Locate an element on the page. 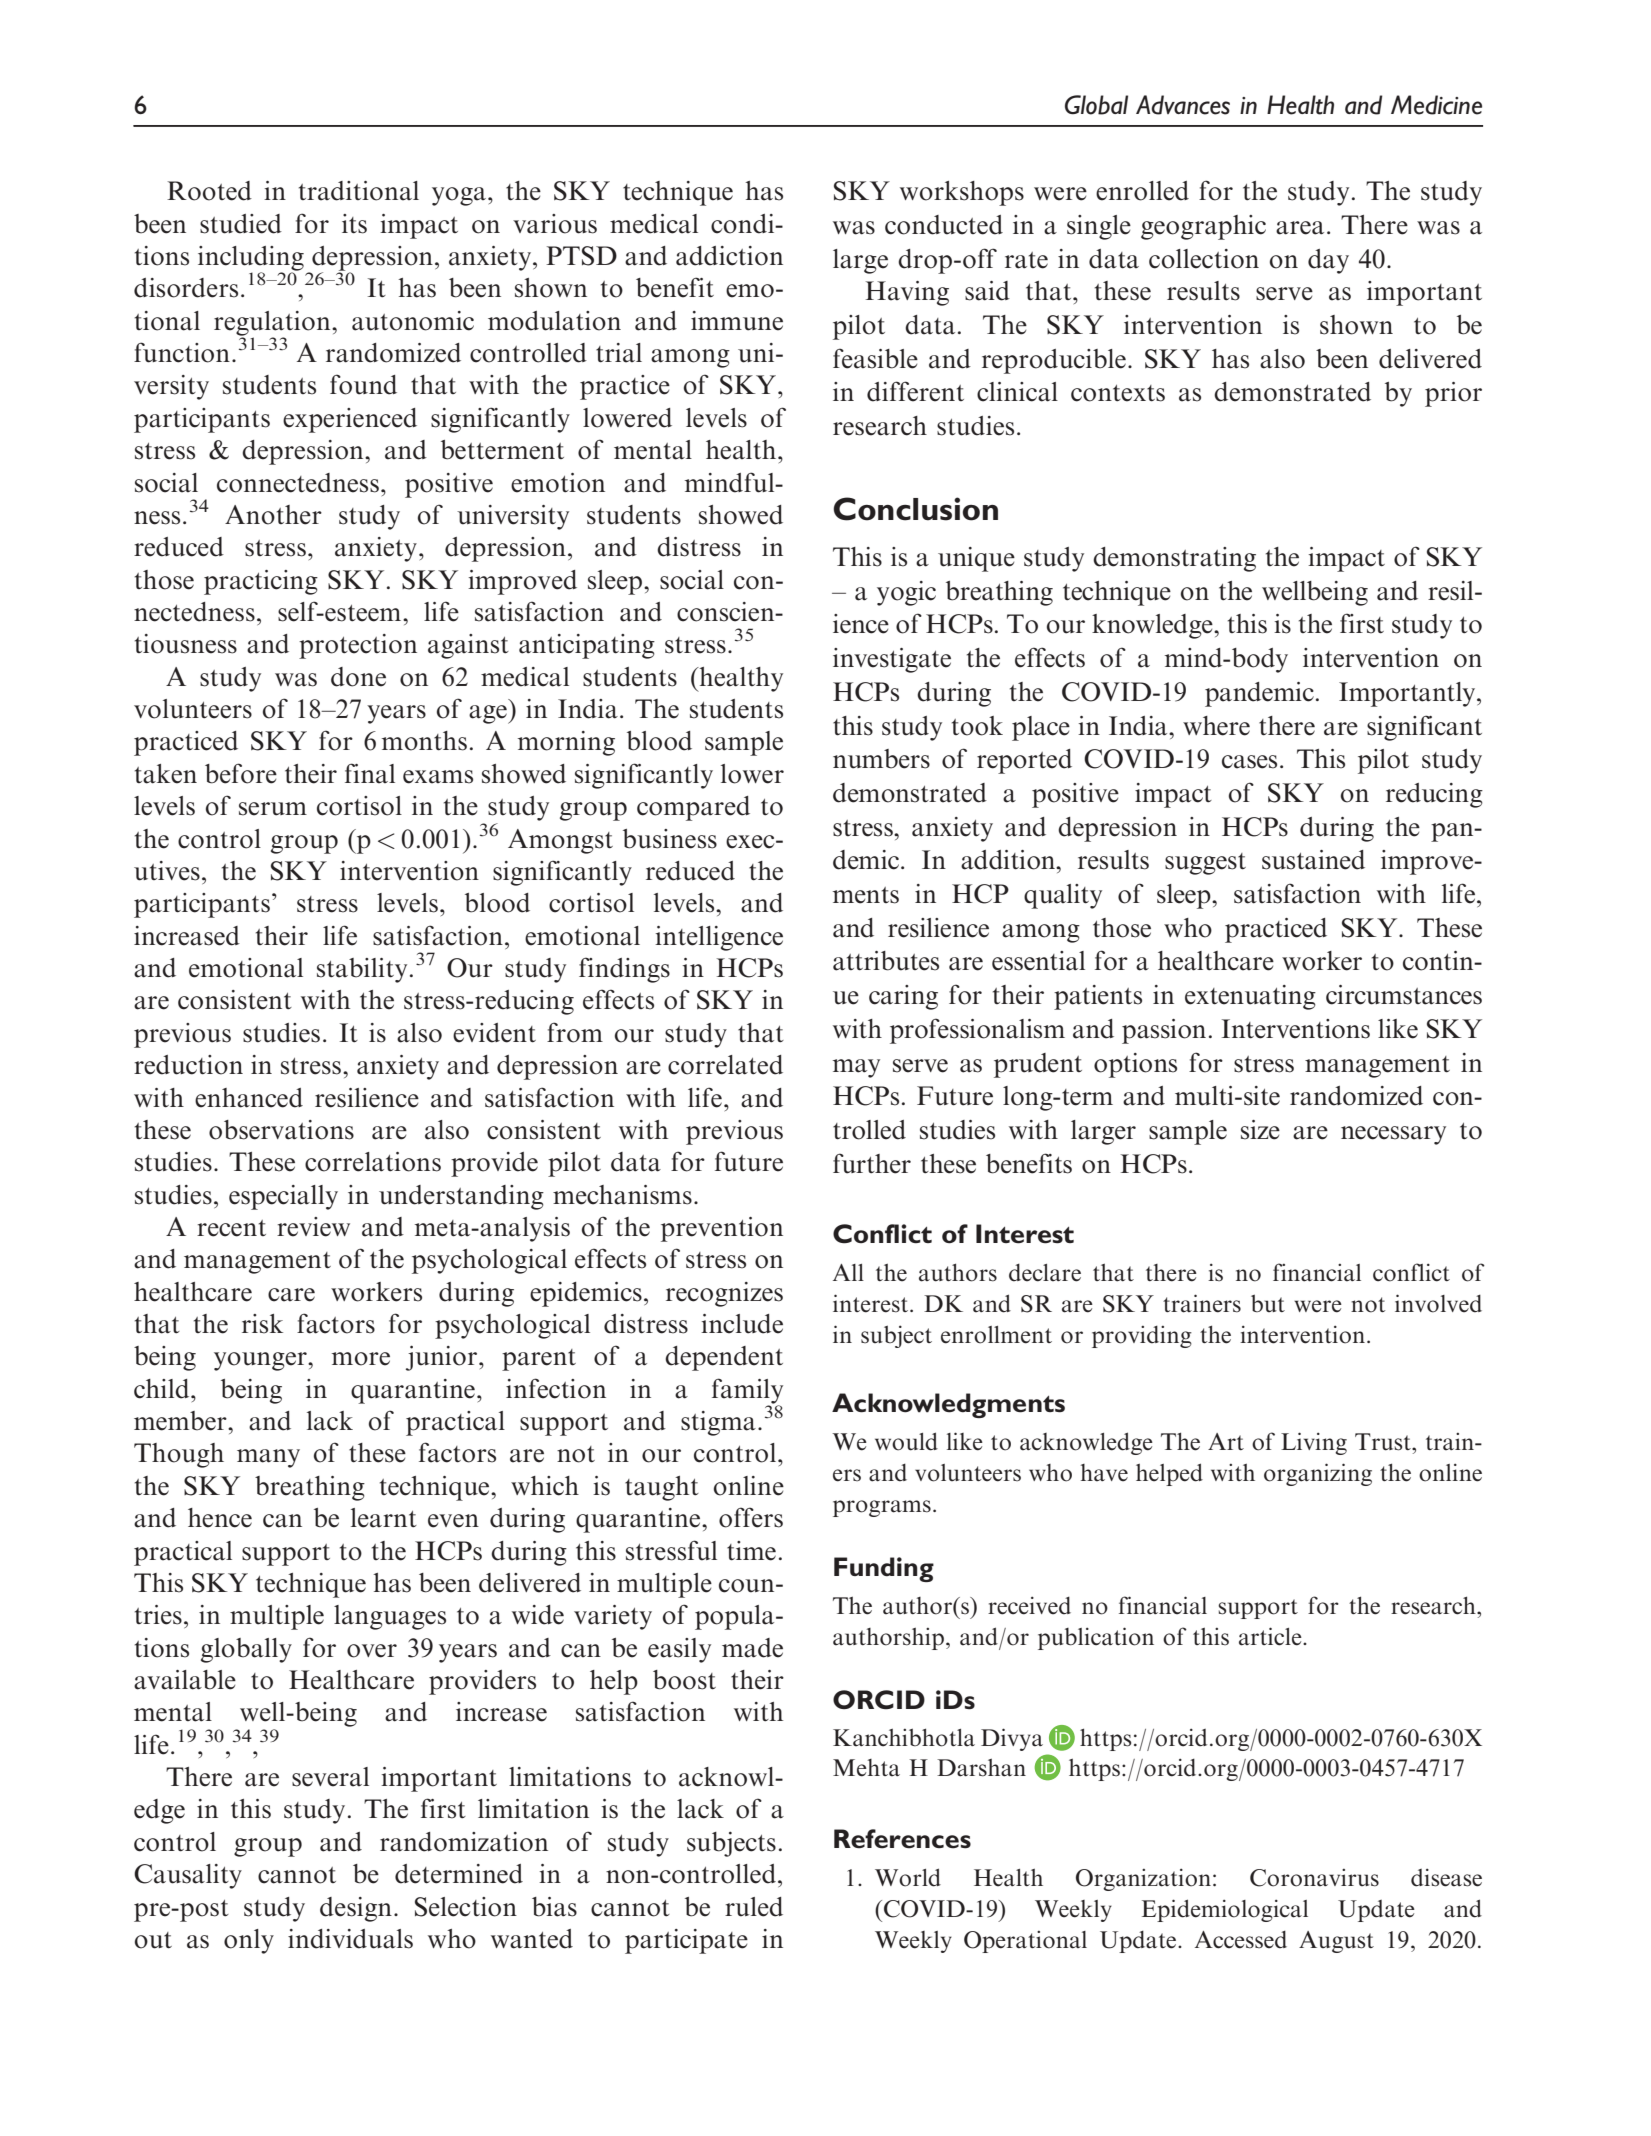 The height and width of the page is (2136, 1651). may is located at coordinates (856, 1068).
